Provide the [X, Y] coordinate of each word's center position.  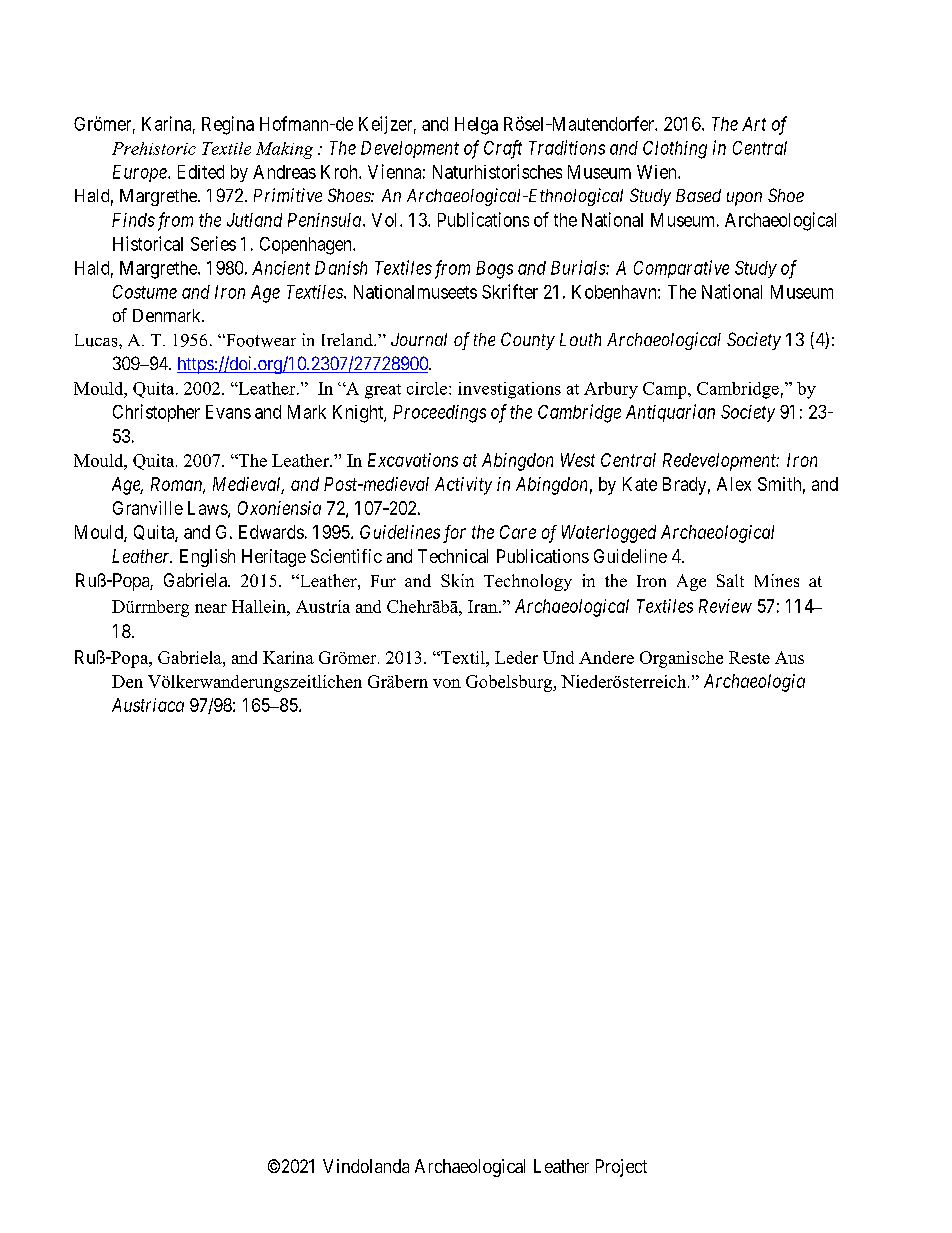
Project [621, 1168]
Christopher [156, 413]
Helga [476, 126]
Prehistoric [154, 148]
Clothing [675, 150]
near [211, 608]
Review [725, 606]
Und [558, 657]
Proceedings [439, 414]
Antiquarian [670, 413]
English [207, 558]
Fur [383, 581]
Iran [484, 606]
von [447, 683]
